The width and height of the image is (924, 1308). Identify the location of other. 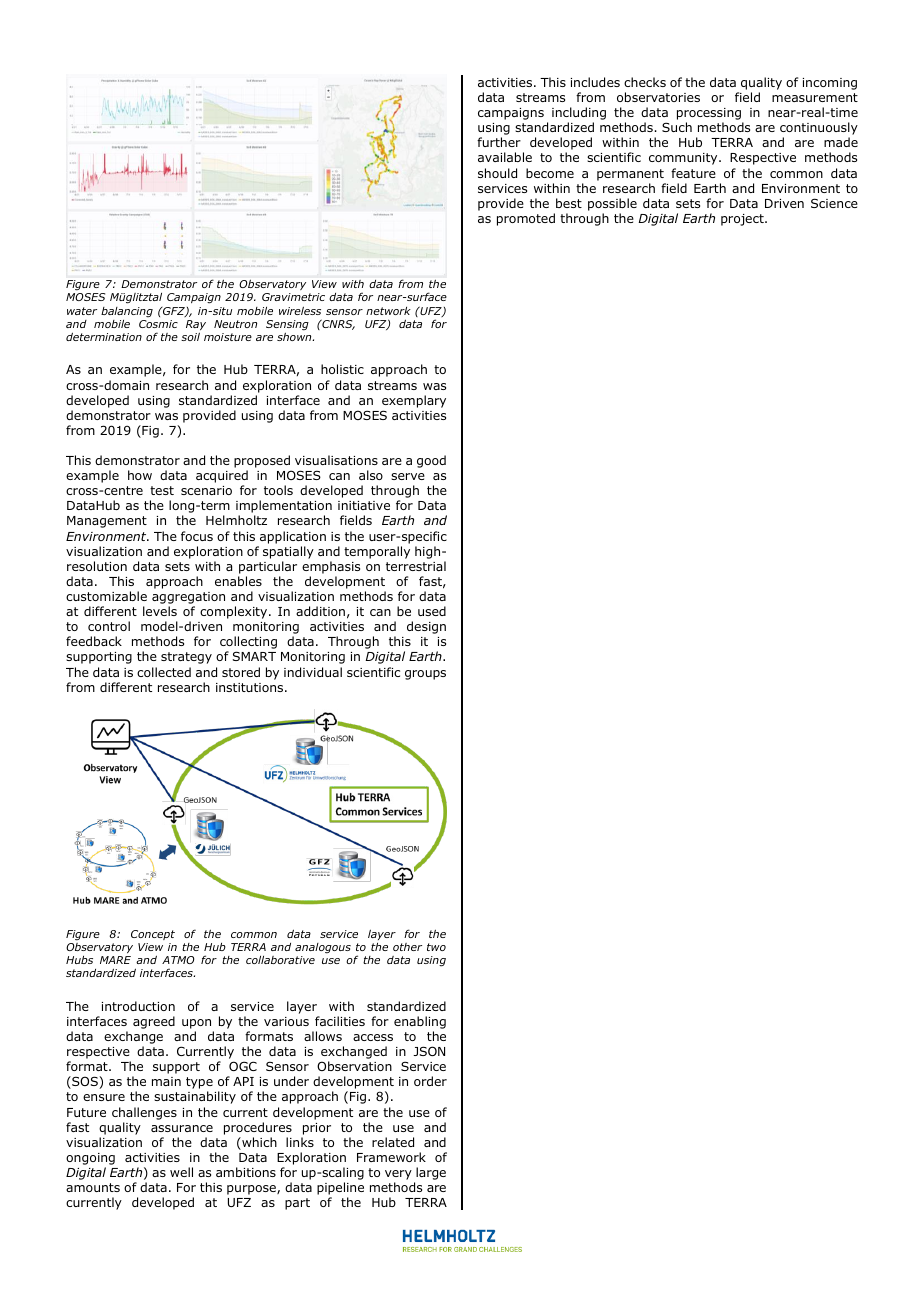
(407, 947).
